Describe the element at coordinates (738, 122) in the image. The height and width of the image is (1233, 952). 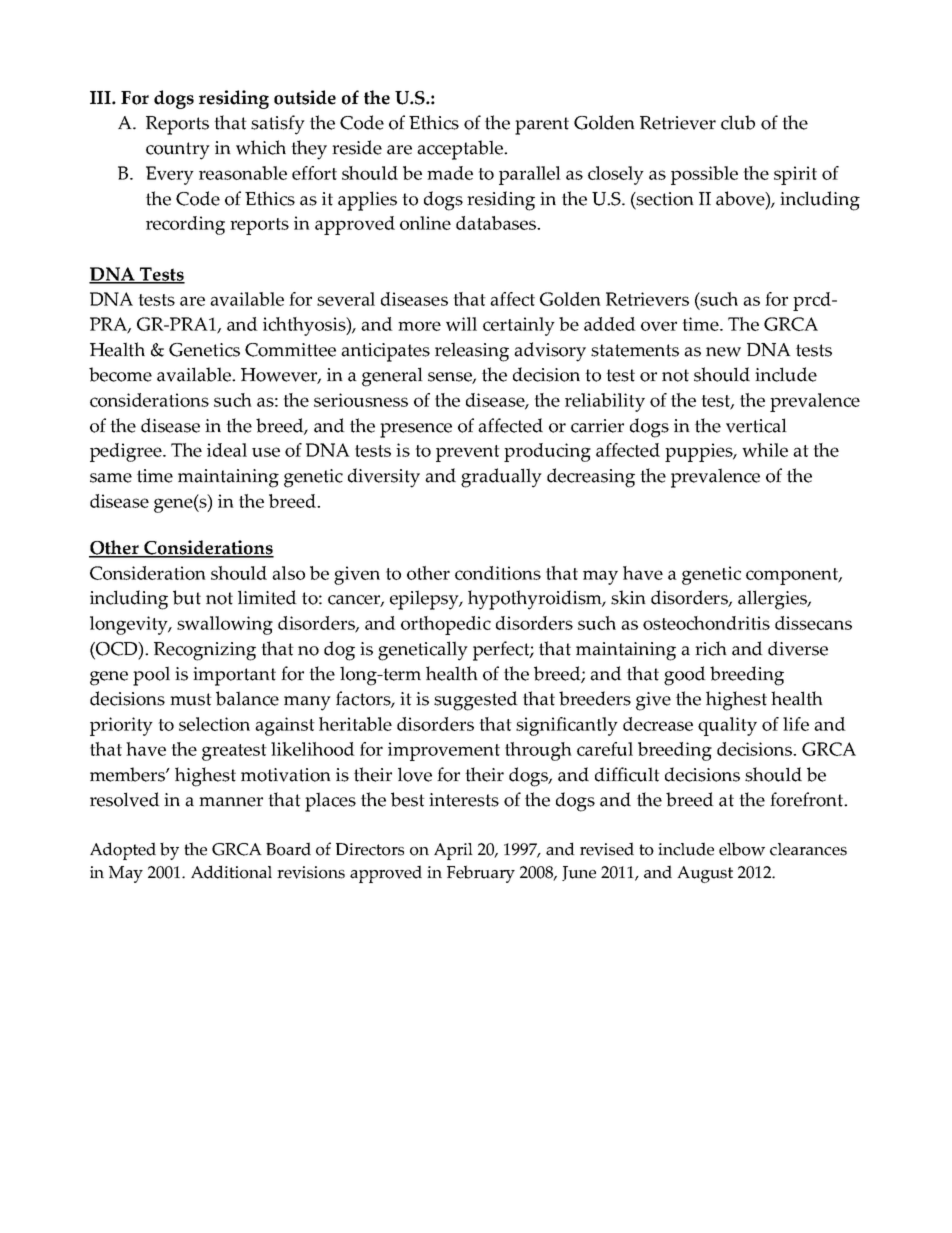
I see `club` at that location.
